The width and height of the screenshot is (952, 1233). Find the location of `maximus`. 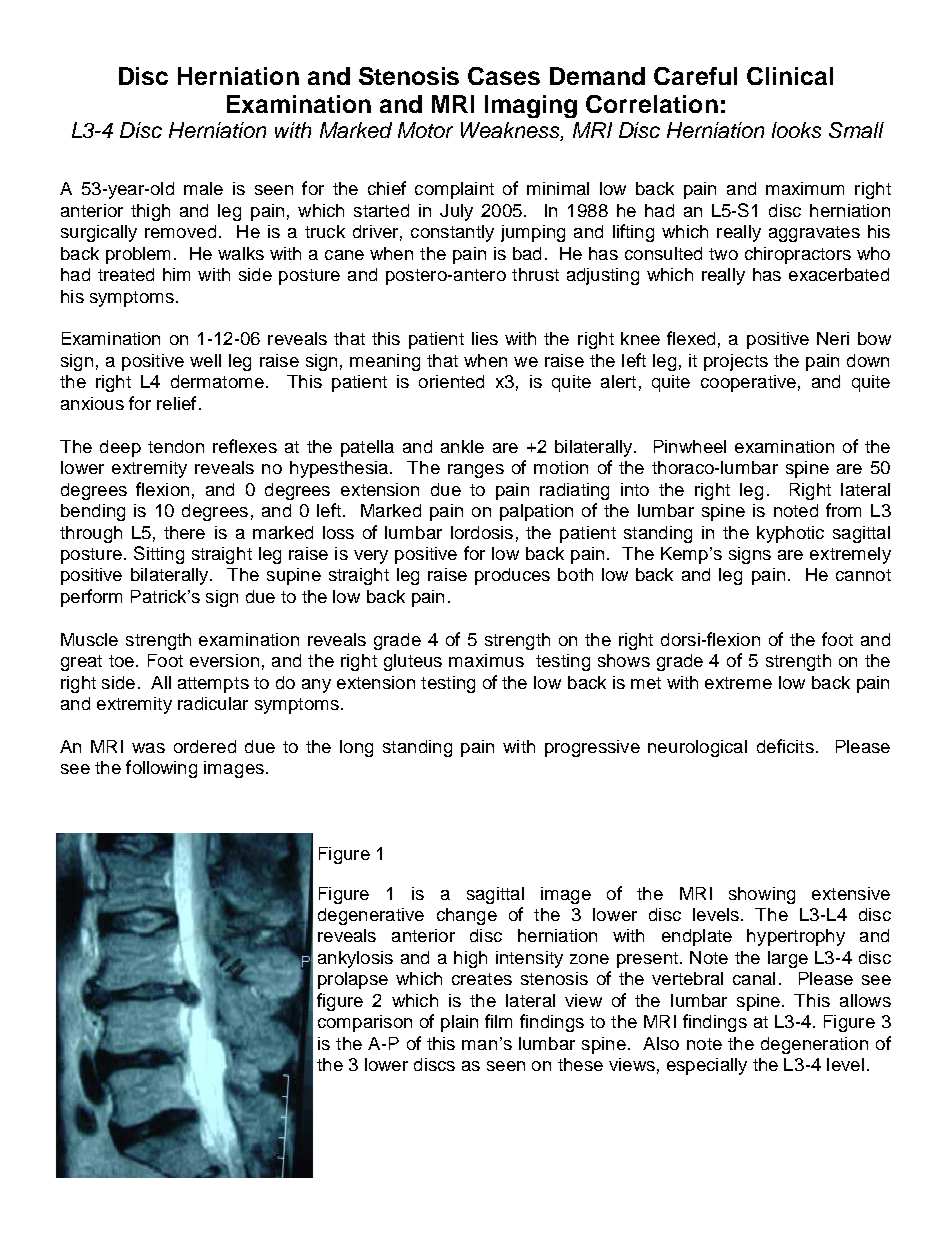

maximus is located at coordinates (486, 660).
